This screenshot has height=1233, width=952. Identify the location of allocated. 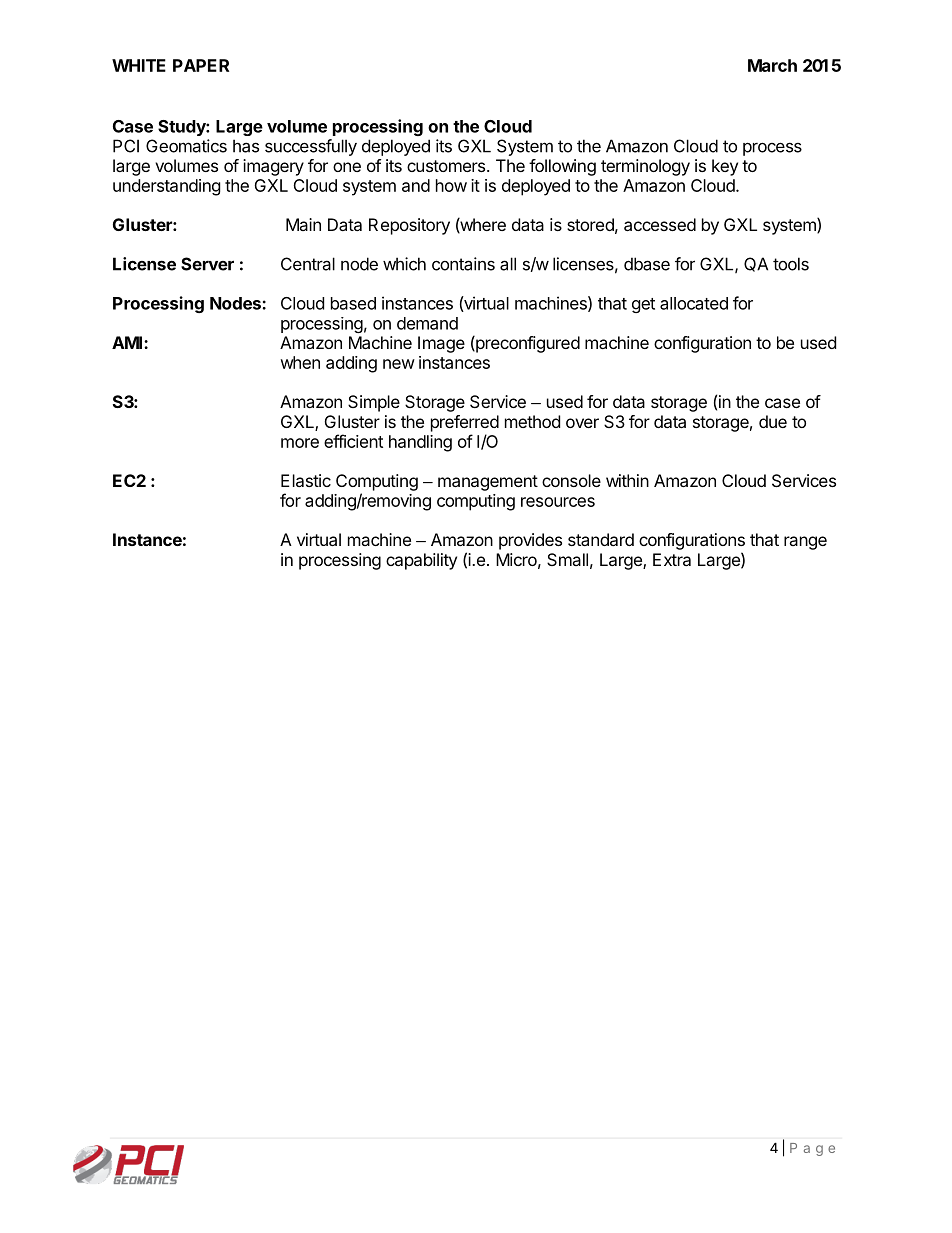
(694, 303).
